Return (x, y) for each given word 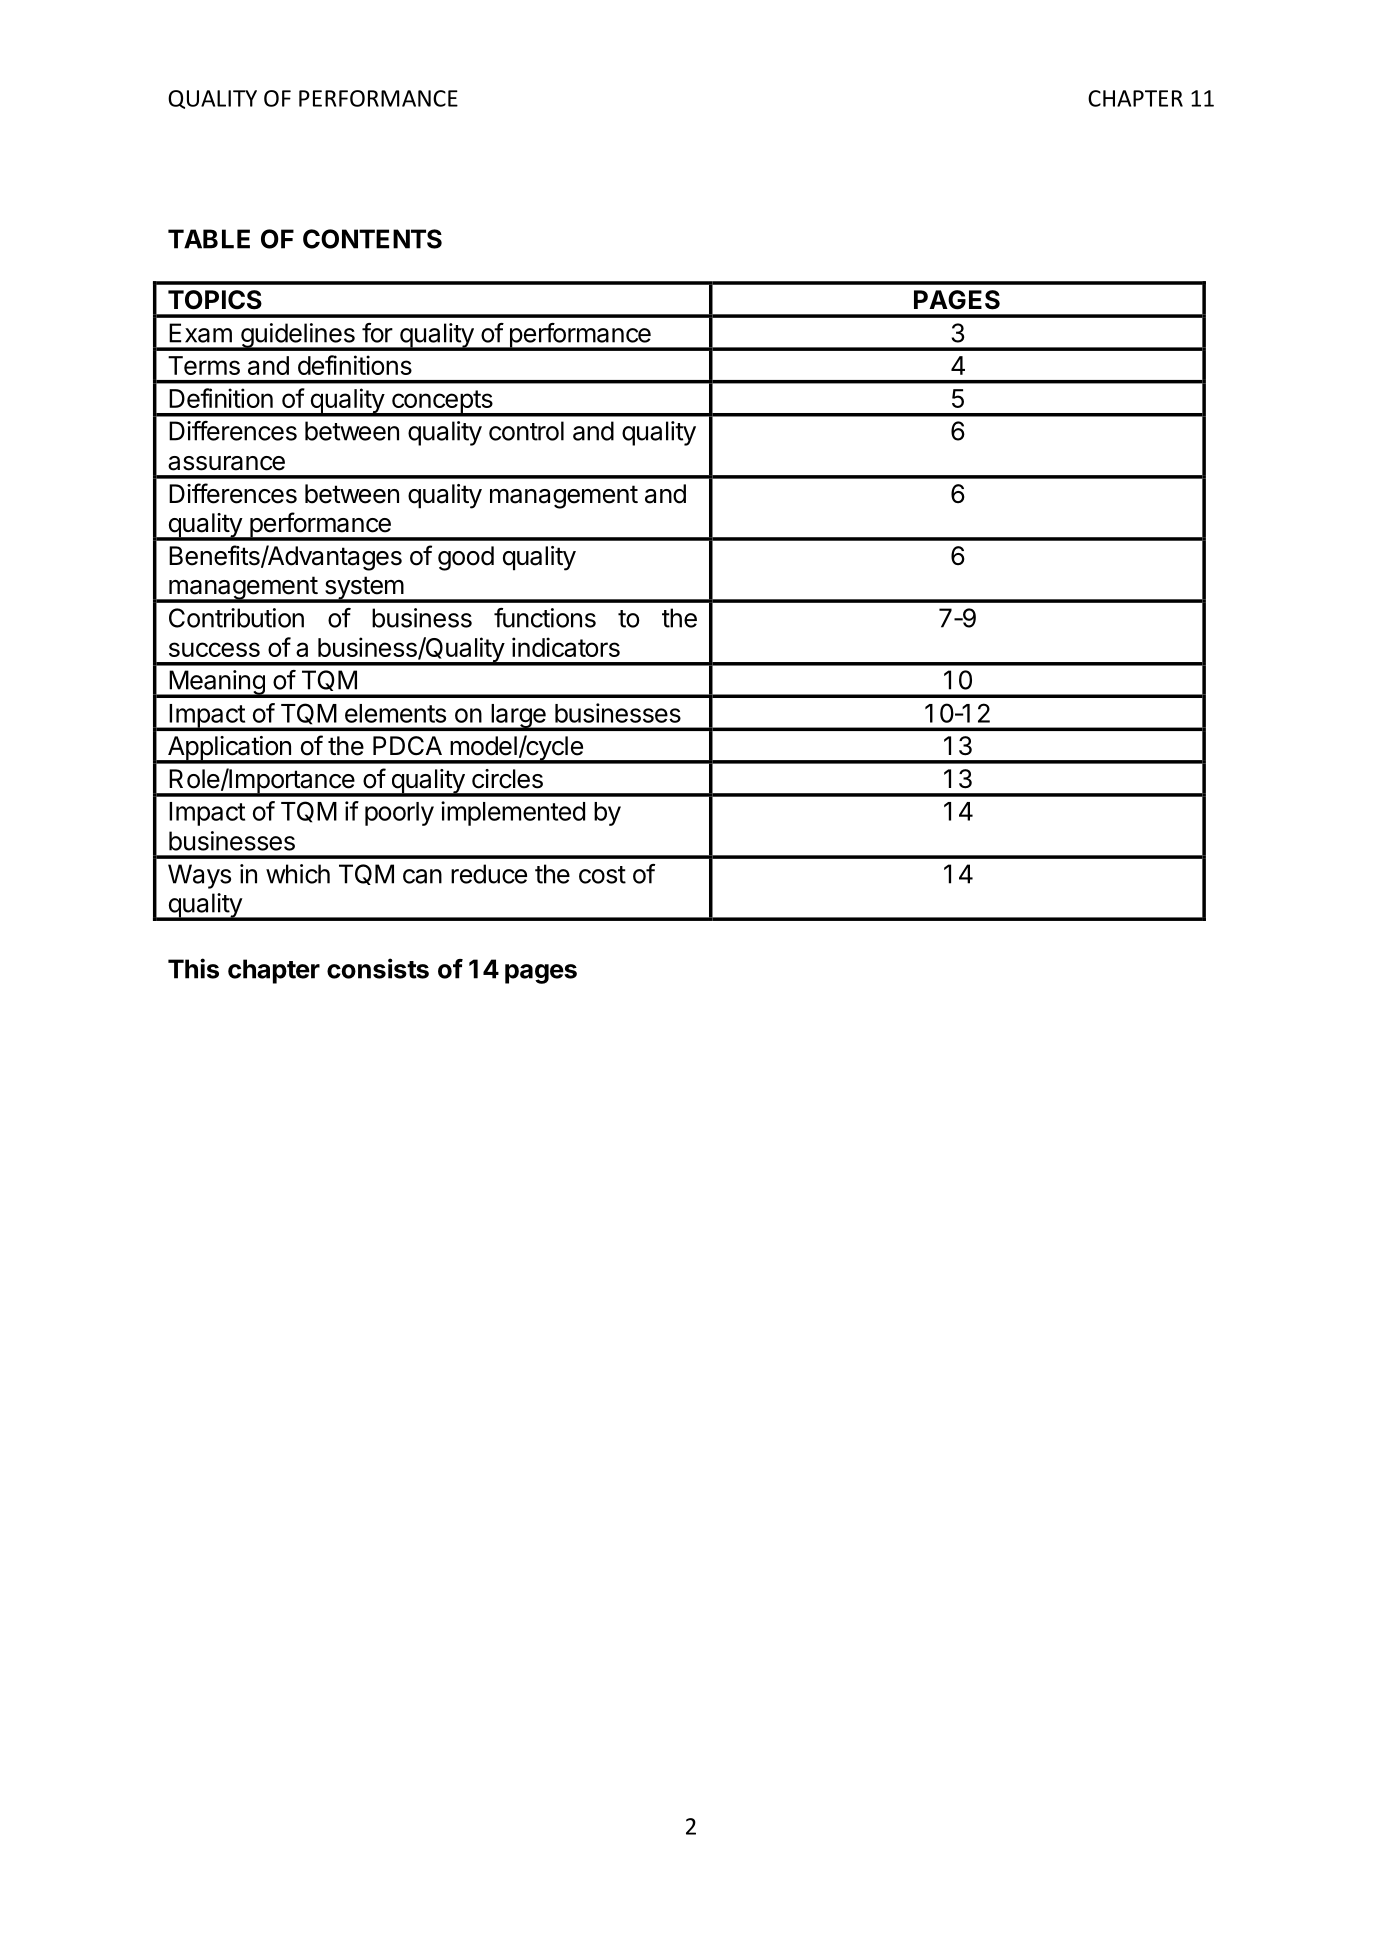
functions (545, 618)
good (466, 558)
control (526, 431)
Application (229, 749)
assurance (226, 463)
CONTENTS (372, 239)
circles (507, 779)
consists (378, 968)
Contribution (236, 618)
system (363, 589)
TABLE (209, 239)
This (193, 968)
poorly (399, 814)
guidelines (297, 336)
